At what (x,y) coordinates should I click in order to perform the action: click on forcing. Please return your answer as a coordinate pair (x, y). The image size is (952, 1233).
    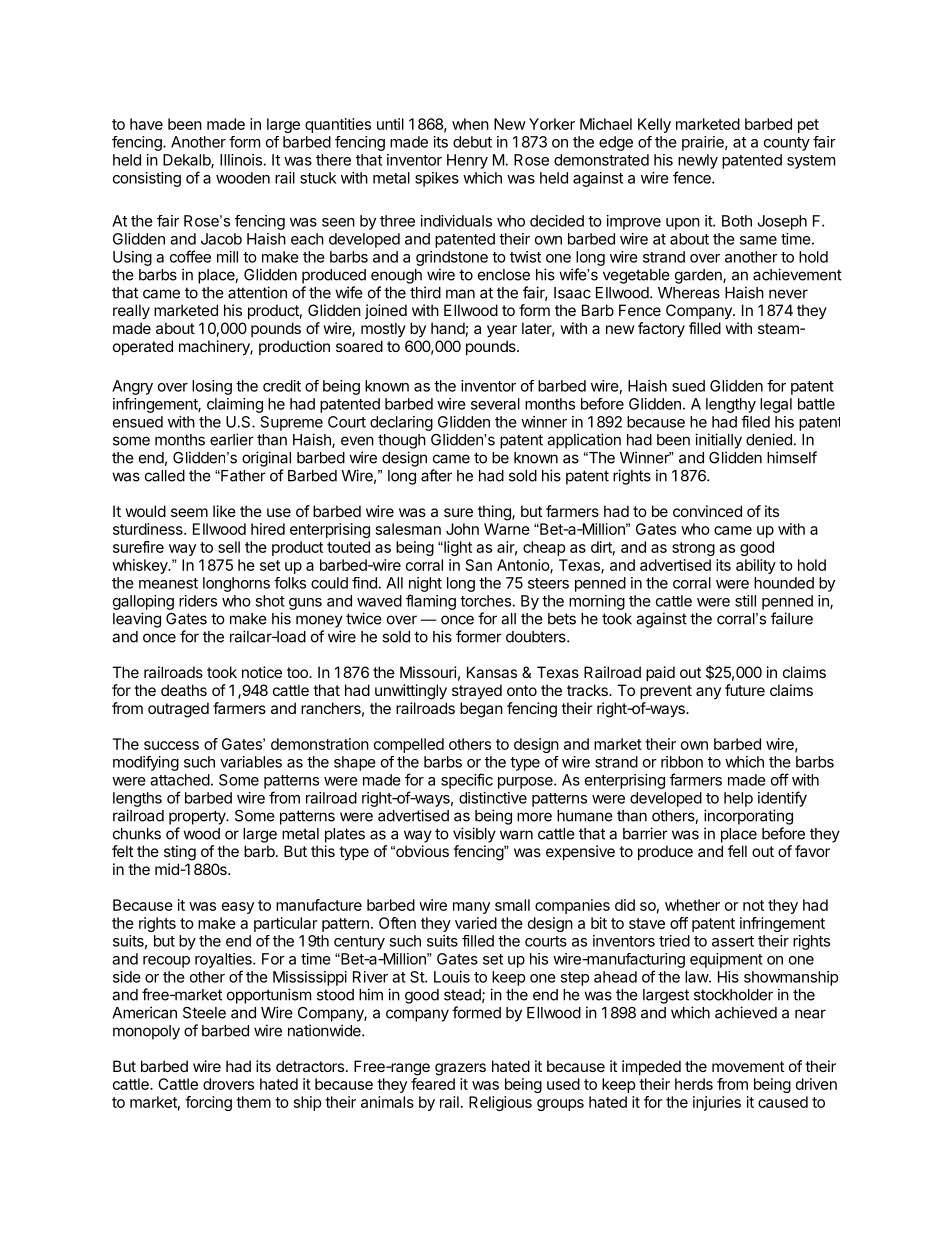
    Looking at the image, I should click on (208, 1103).
